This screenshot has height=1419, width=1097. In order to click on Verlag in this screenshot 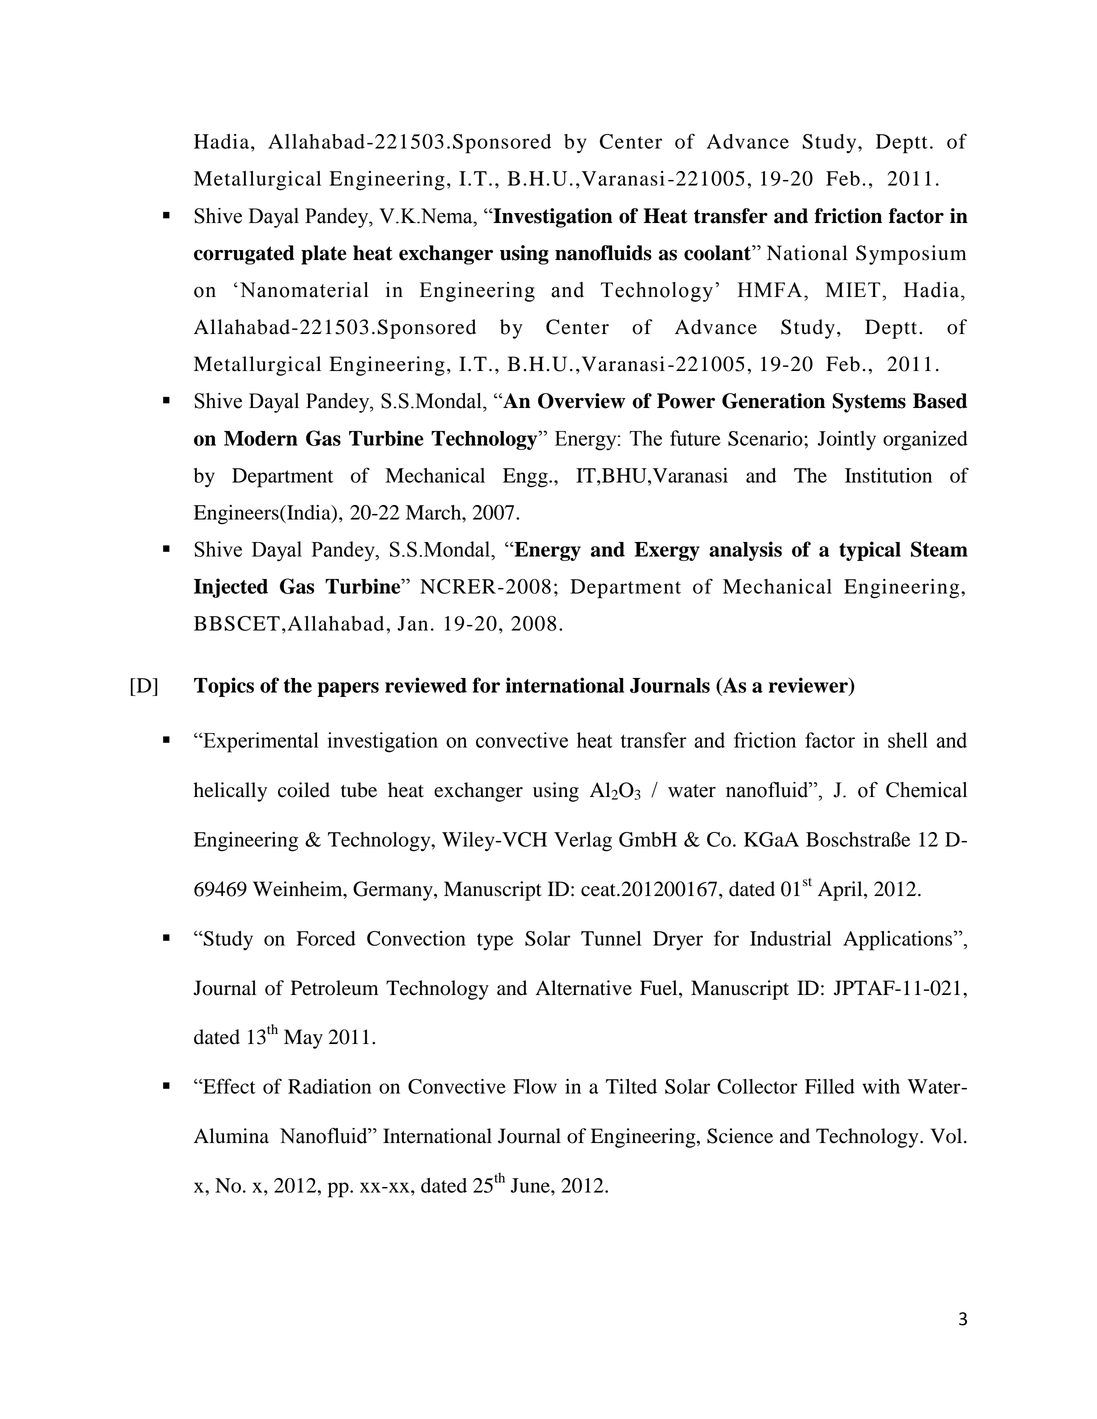, I will do `click(583, 842)`.
